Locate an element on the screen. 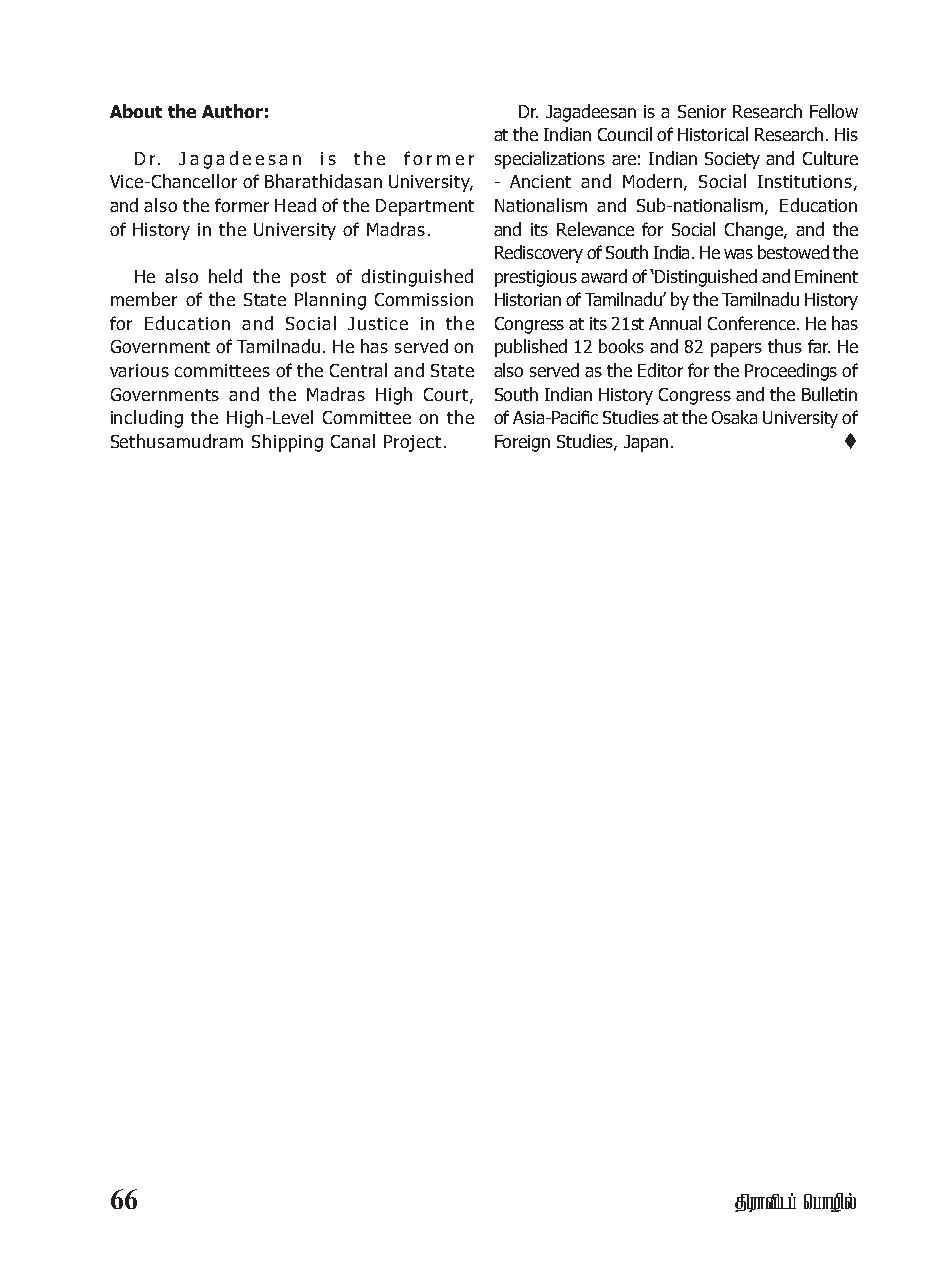 The width and height of the screenshot is (930, 1288). Author is located at coordinates (232, 111).
